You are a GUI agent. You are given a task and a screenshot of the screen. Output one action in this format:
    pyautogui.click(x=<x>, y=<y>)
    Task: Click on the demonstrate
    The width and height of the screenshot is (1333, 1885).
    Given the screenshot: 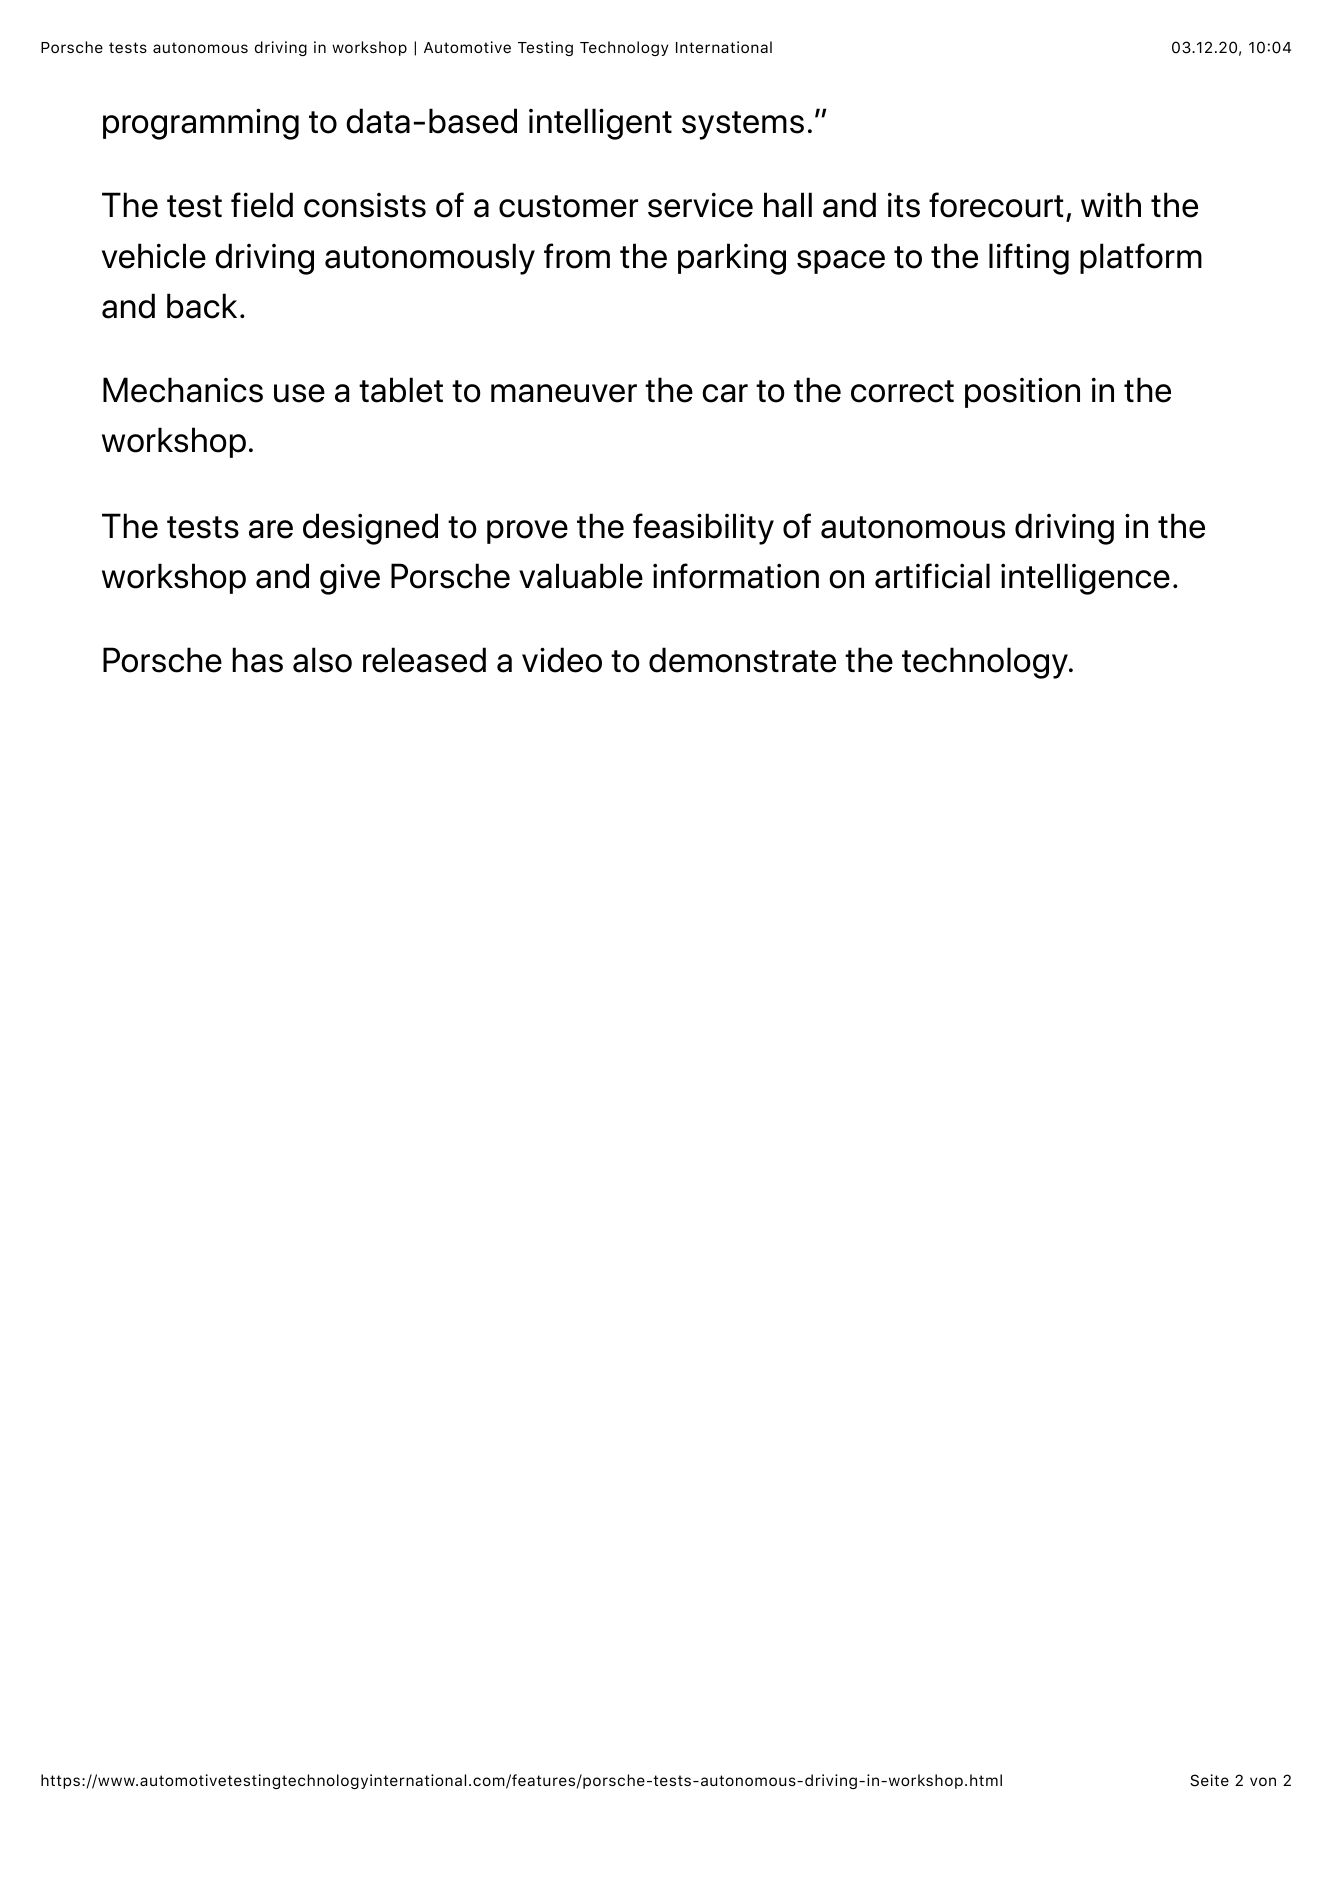 What is the action you would take?
    pyautogui.click(x=742, y=660)
